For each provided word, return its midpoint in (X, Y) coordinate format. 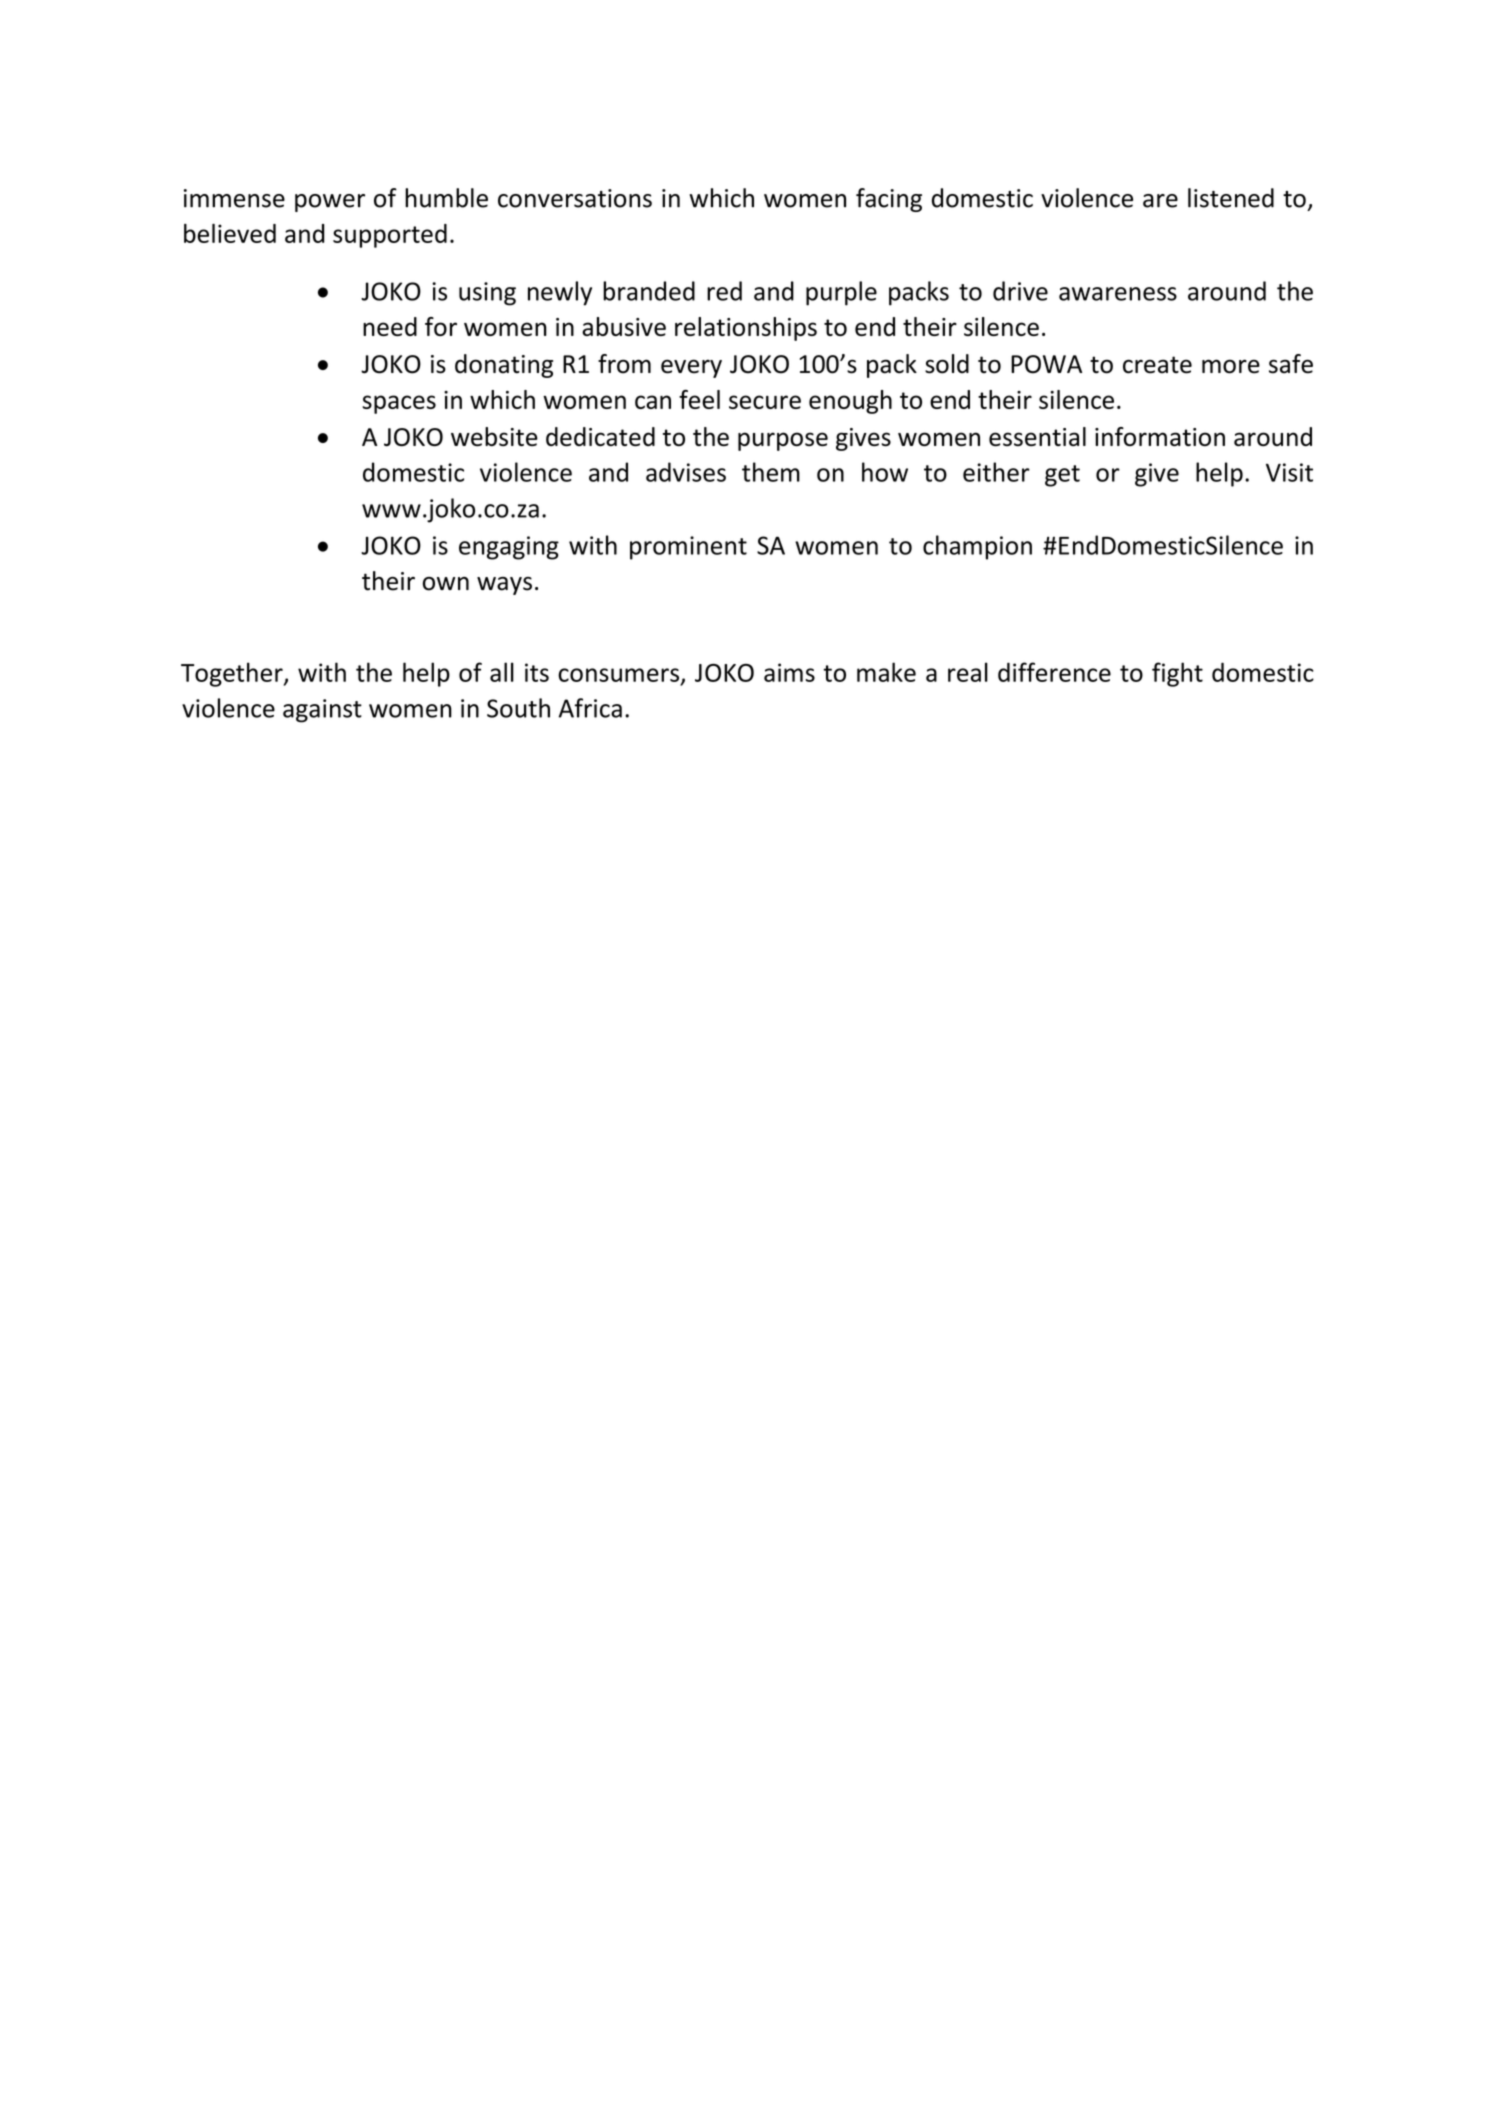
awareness (1118, 294)
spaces (399, 404)
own (446, 584)
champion (977, 547)
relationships (746, 329)
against (322, 711)
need (390, 326)
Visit (1289, 472)
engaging (509, 548)
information (1160, 436)
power (330, 203)
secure (765, 402)
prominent (688, 548)
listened (1231, 198)
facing (889, 200)
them (771, 472)
